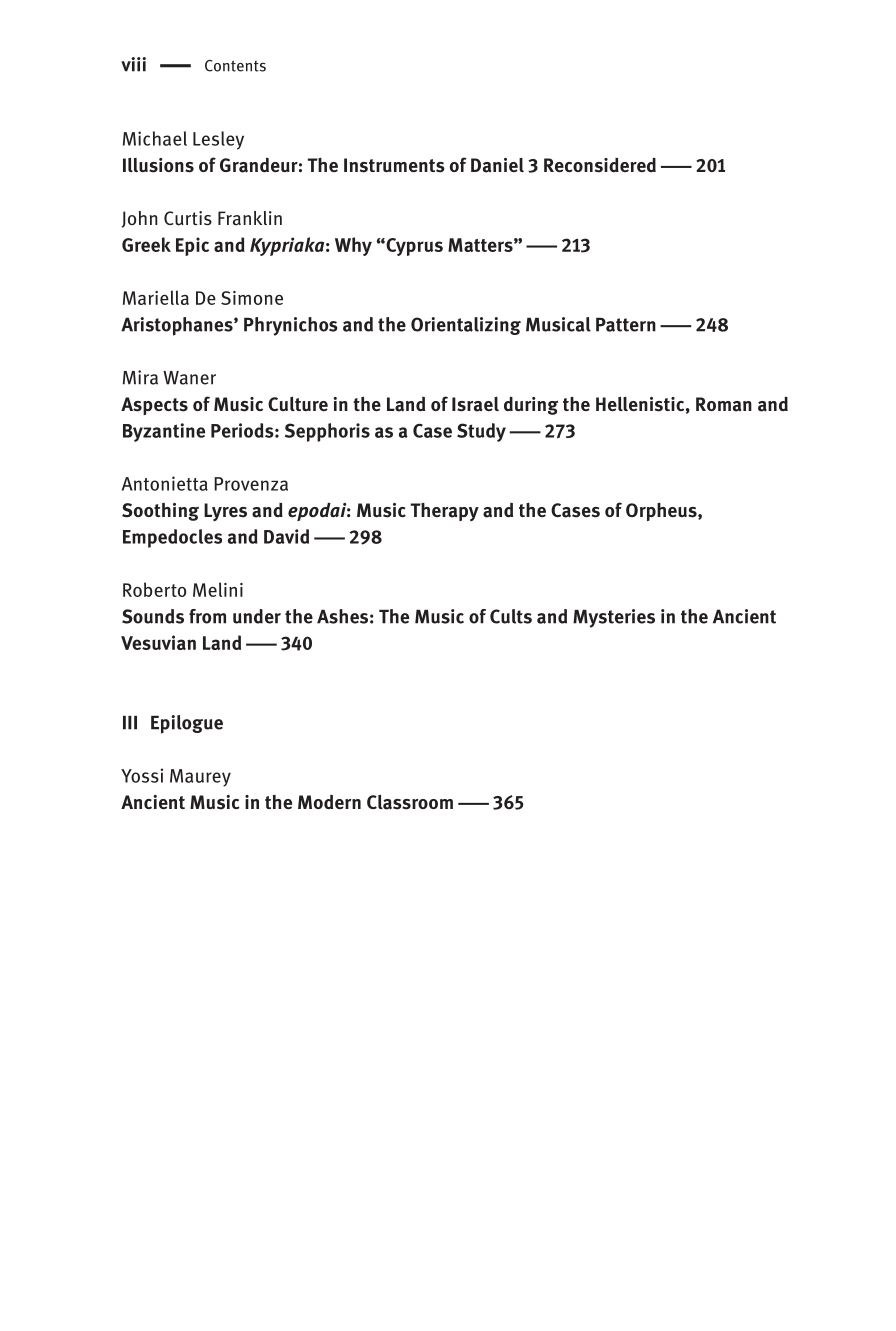  Describe the element at coordinates (235, 66) in the screenshot. I see `Contents` at that location.
